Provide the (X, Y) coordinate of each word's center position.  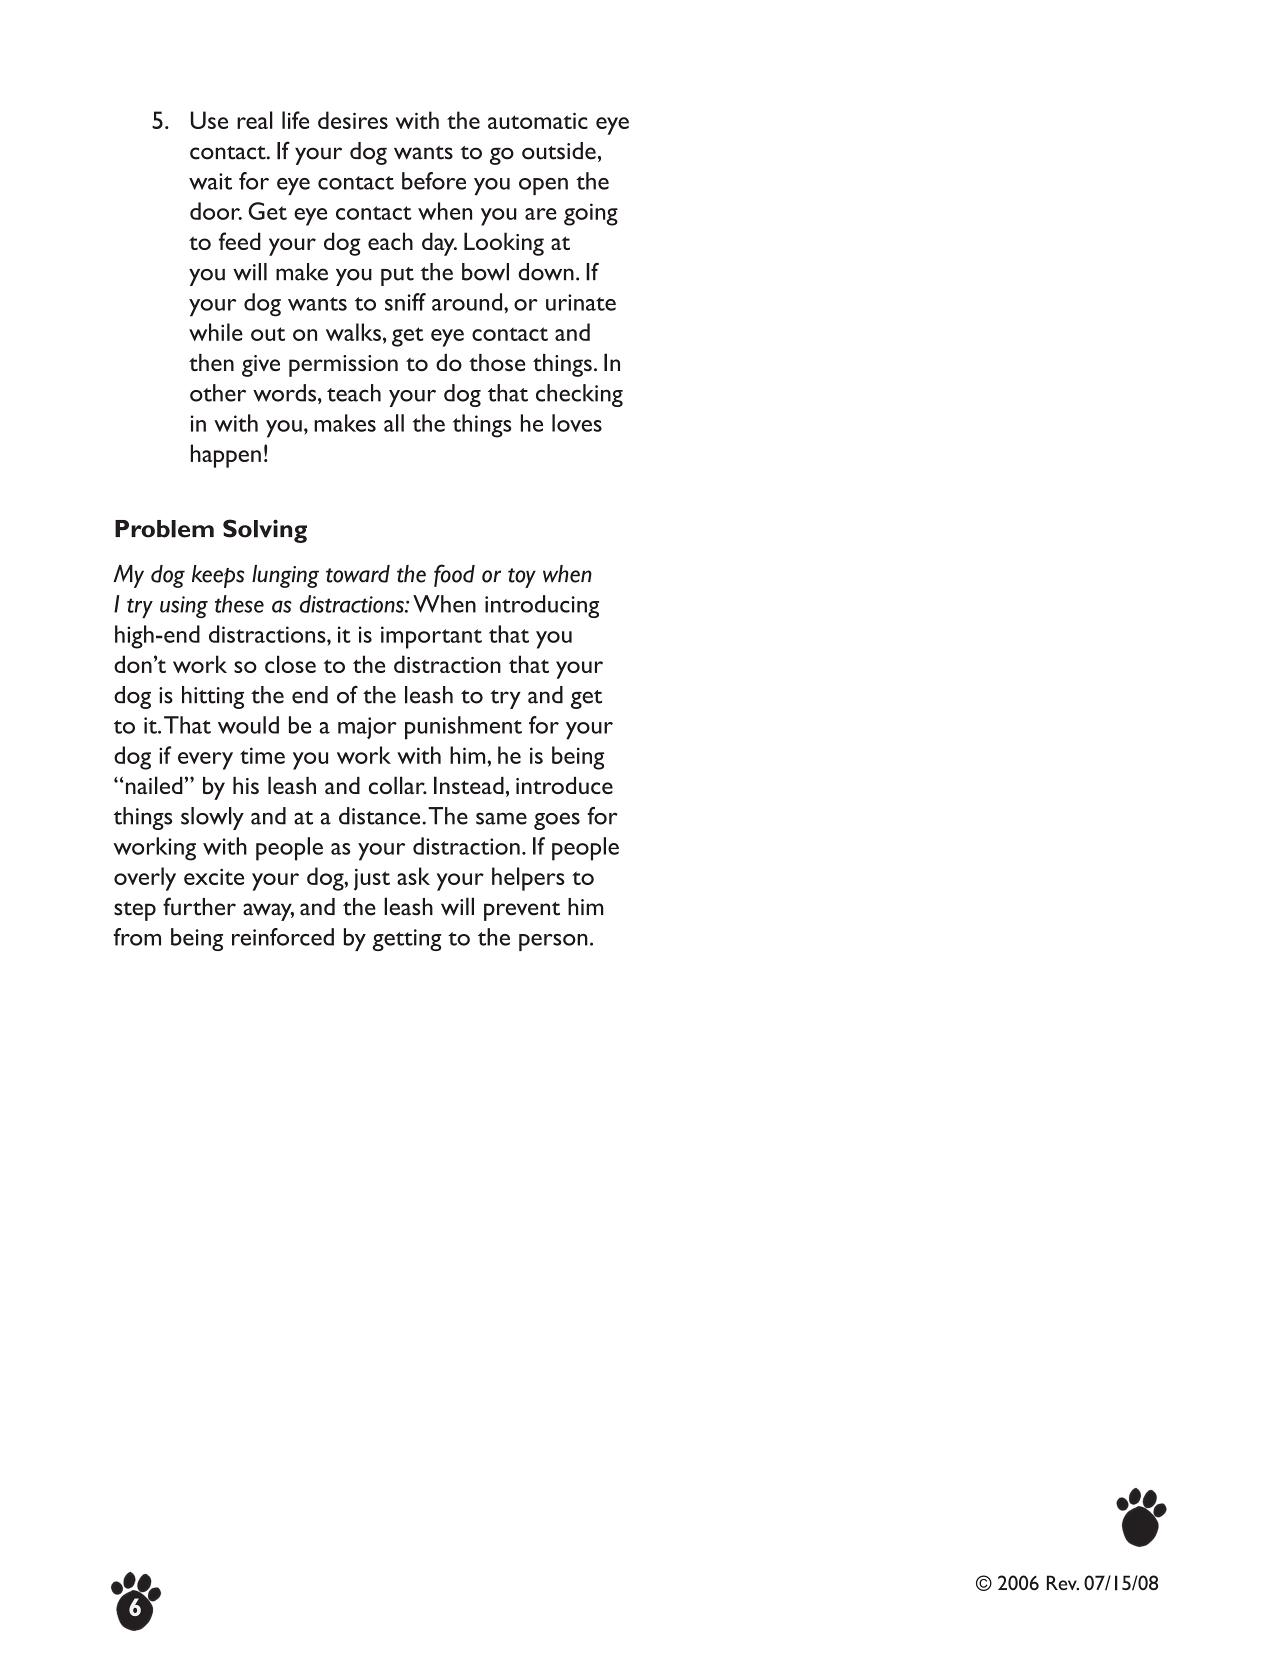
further (199, 906)
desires (353, 120)
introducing (542, 606)
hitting (213, 697)
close (290, 664)
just (372, 879)
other (218, 393)
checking (579, 395)
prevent (522, 911)
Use (209, 120)
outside (559, 151)
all (394, 423)
